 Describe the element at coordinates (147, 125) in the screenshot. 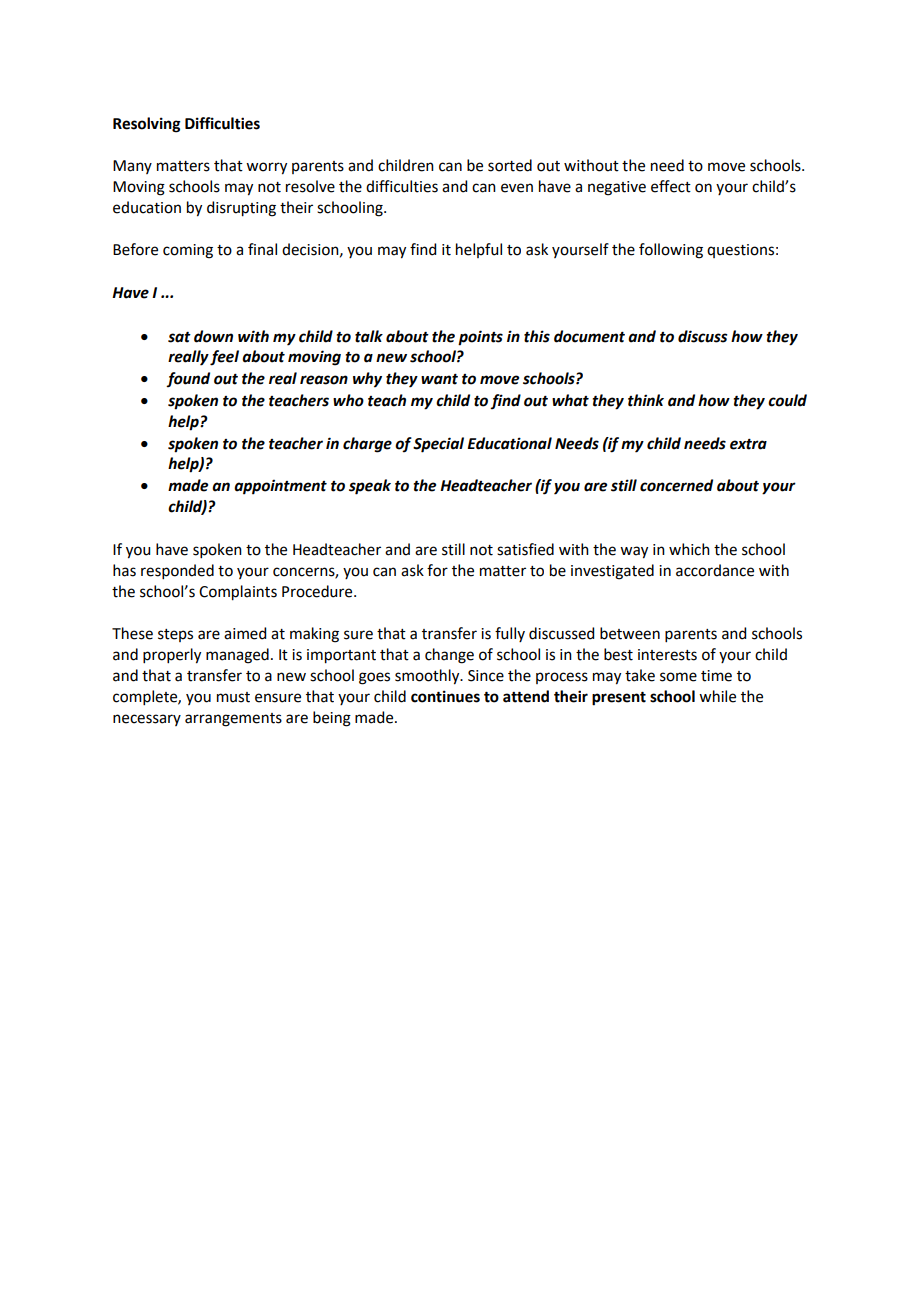

I see `Resolving` at that location.
